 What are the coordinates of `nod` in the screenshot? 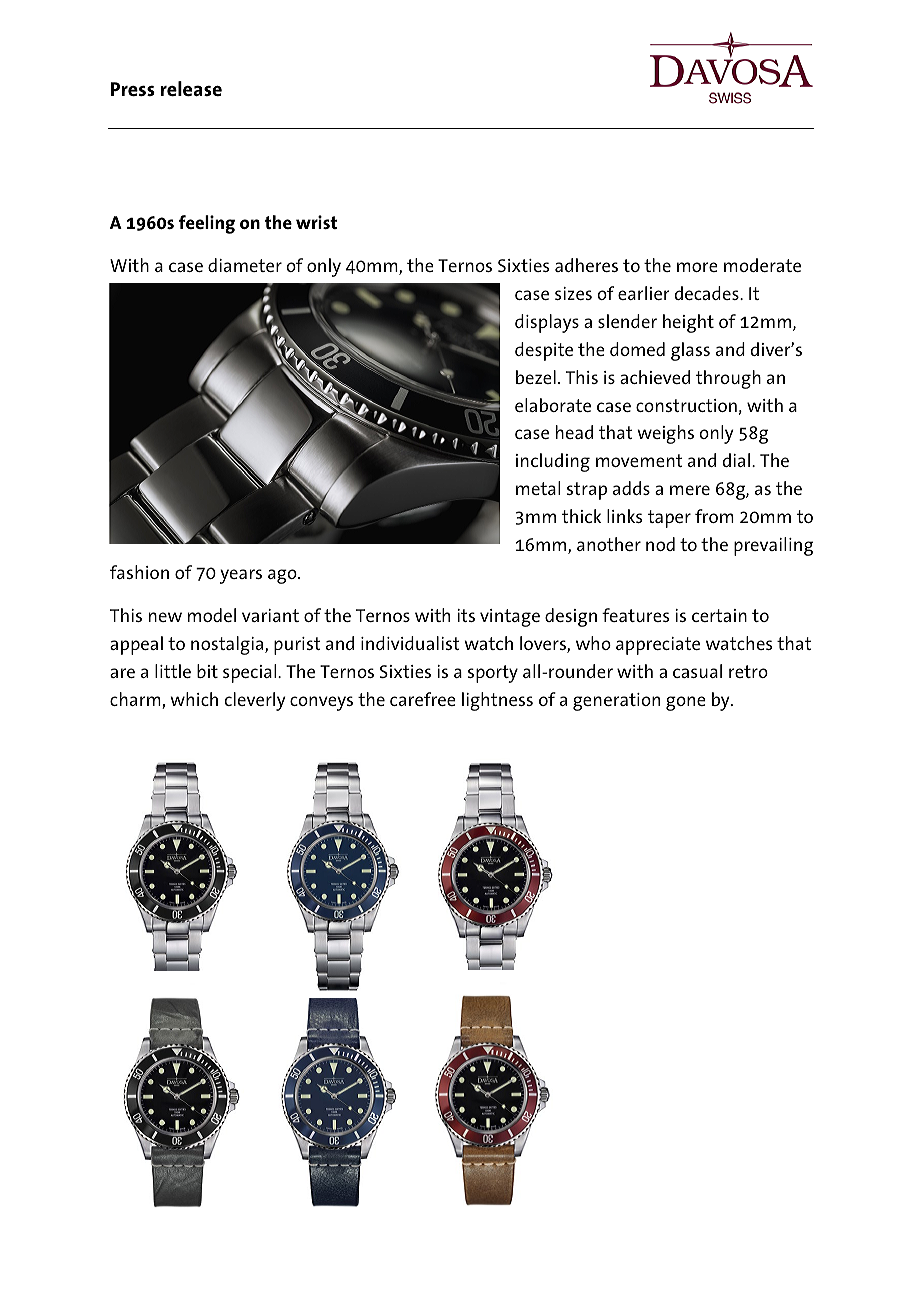 It's located at (660, 544).
